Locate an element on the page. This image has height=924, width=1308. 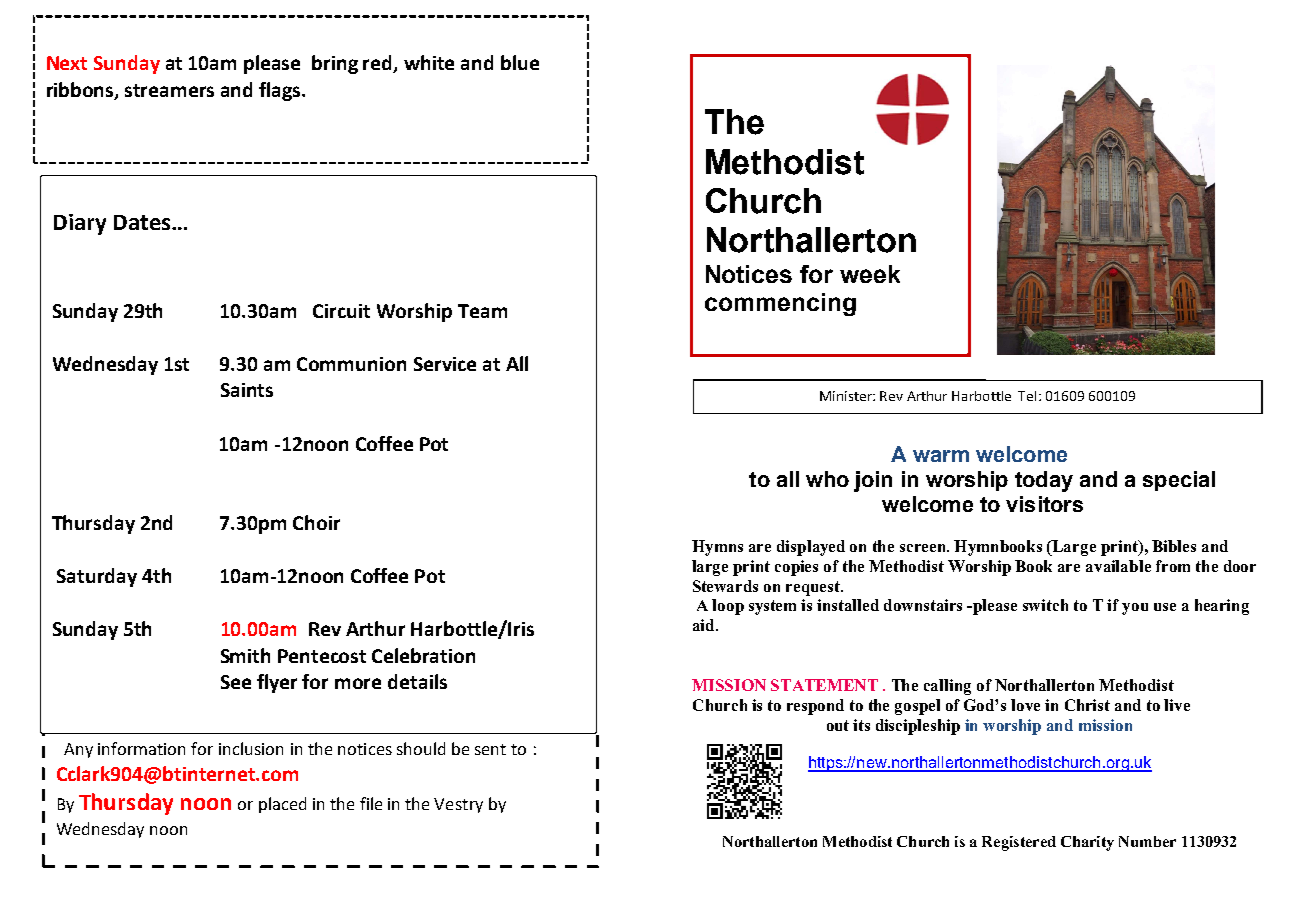
blue is located at coordinates (520, 62).
